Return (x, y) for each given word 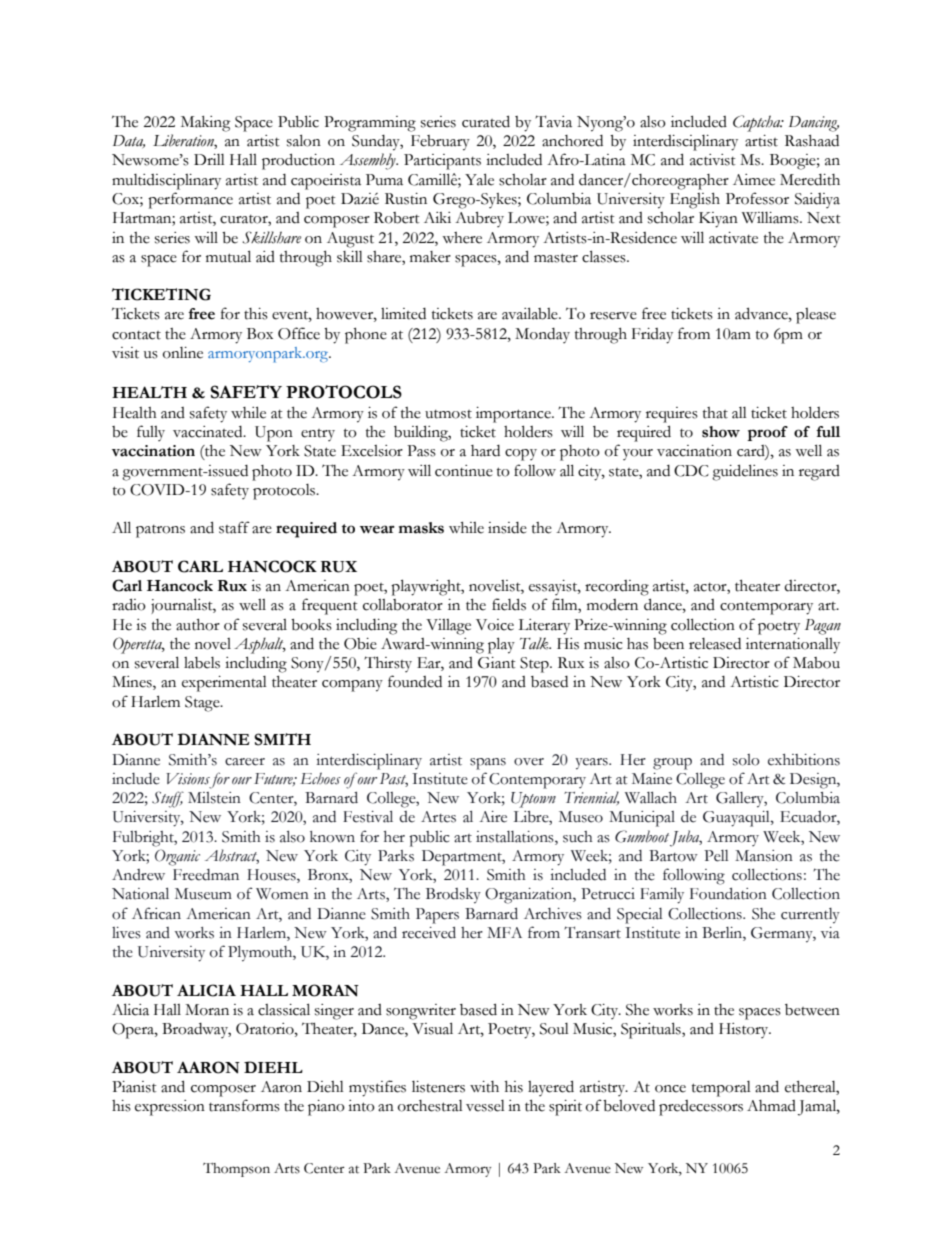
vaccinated (209, 432)
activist (713, 160)
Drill (209, 159)
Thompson (236, 1170)
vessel (485, 1106)
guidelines (745, 472)
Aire (493, 817)
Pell (716, 856)
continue (464, 471)
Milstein (214, 798)
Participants (442, 162)
